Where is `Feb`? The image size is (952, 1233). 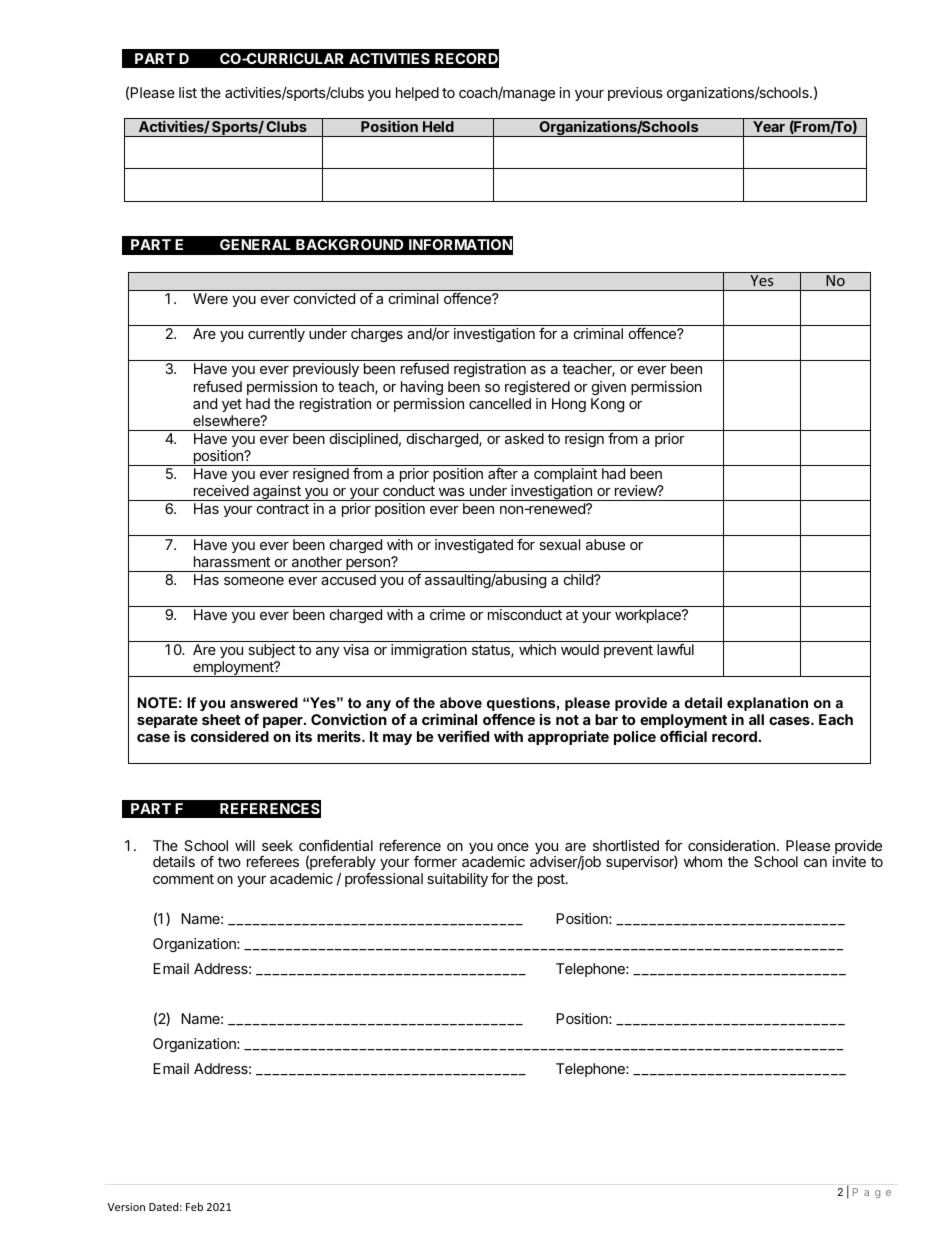
Feb is located at coordinates (194, 1206).
